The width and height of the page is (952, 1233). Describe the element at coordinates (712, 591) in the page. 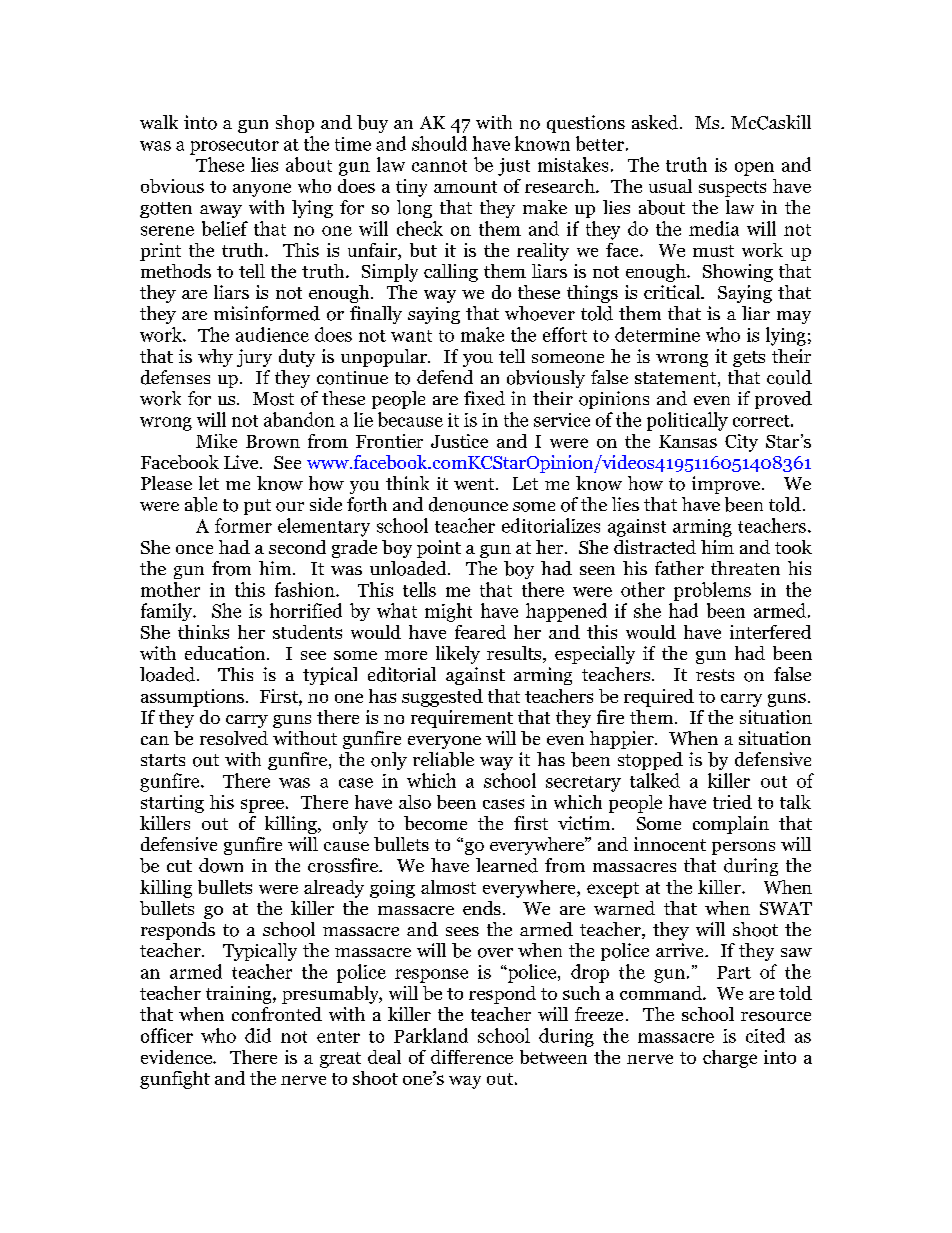

I see `problems` at that location.
